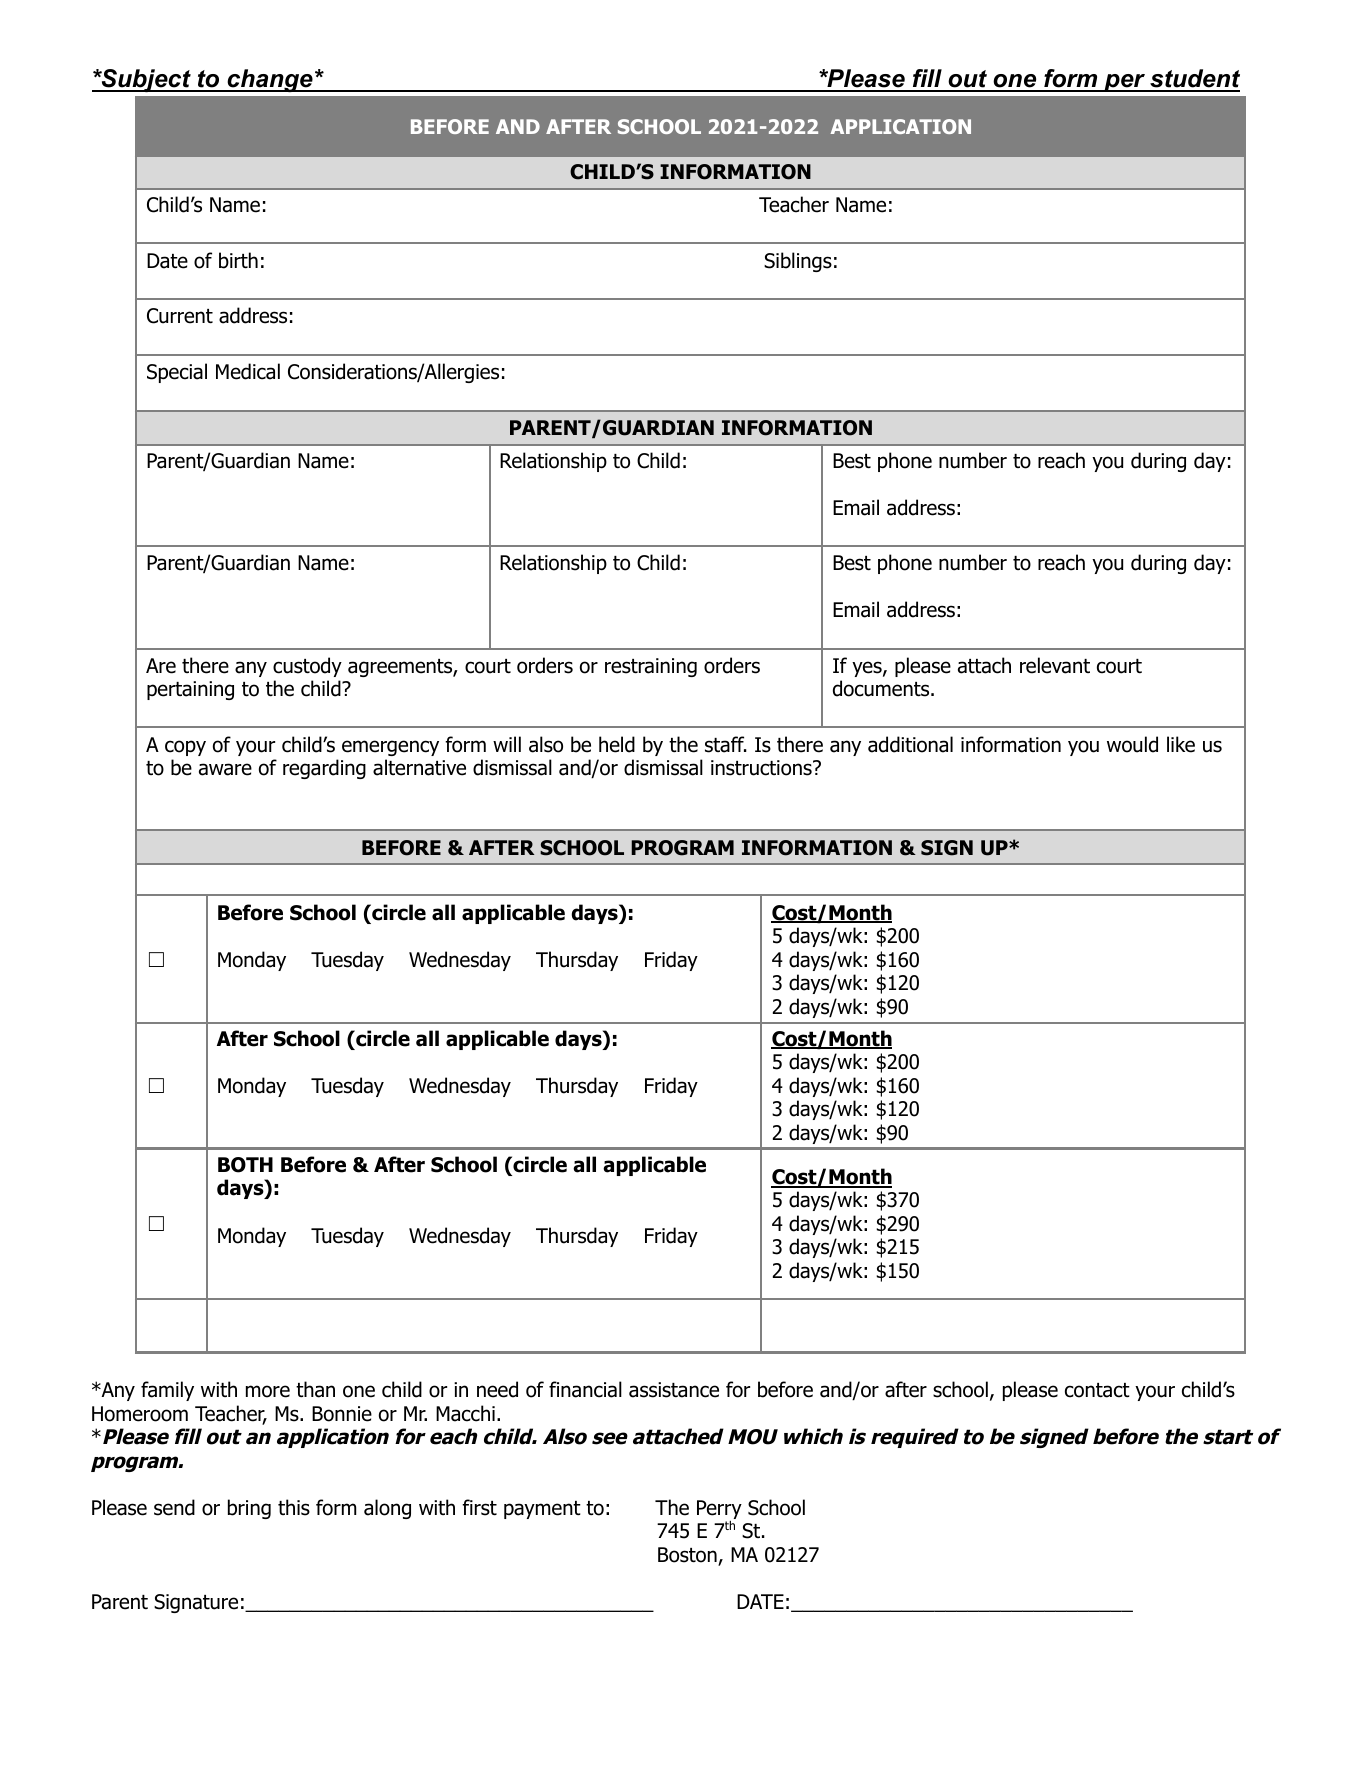 This screenshot has height=1775, width=1372. What do you see at coordinates (719, 1511) in the screenshot?
I see `Perry` at bounding box center [719, 1511].
